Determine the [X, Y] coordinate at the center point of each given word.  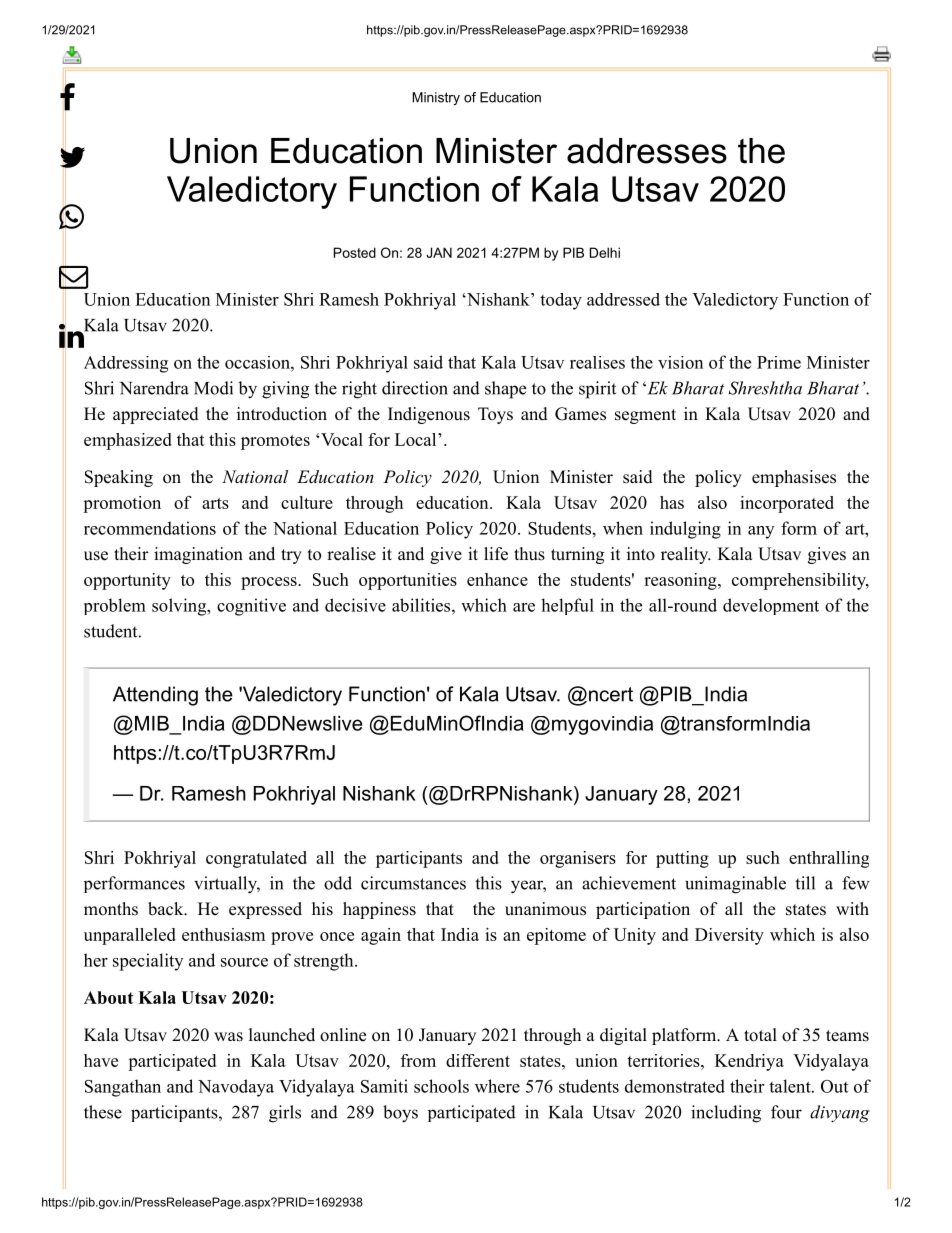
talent [791, 1086]
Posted [355, 252]
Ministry [436, 98]
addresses [647, 151]
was [228, 1037]
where [497, 1086]
